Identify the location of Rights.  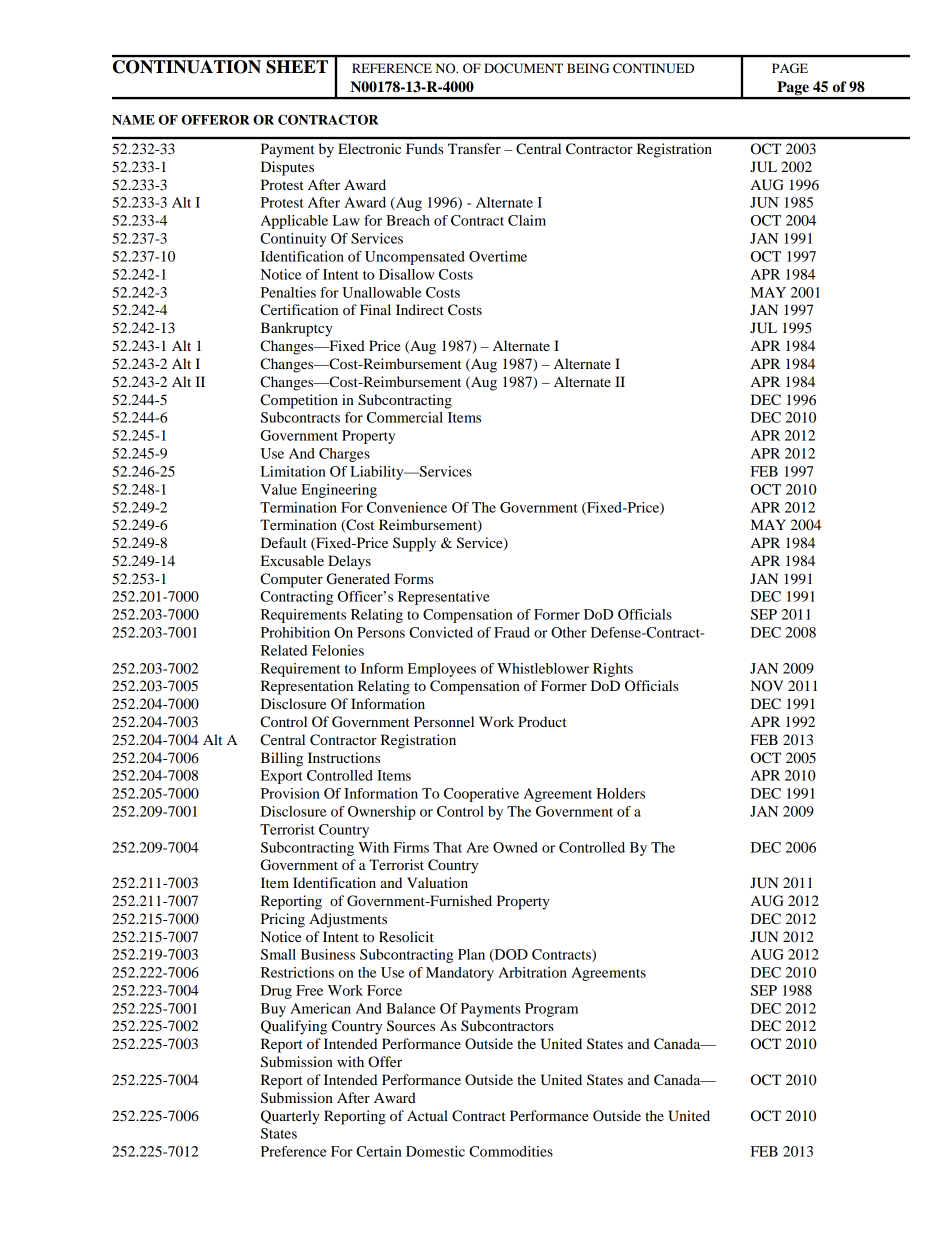
(613, 670).
